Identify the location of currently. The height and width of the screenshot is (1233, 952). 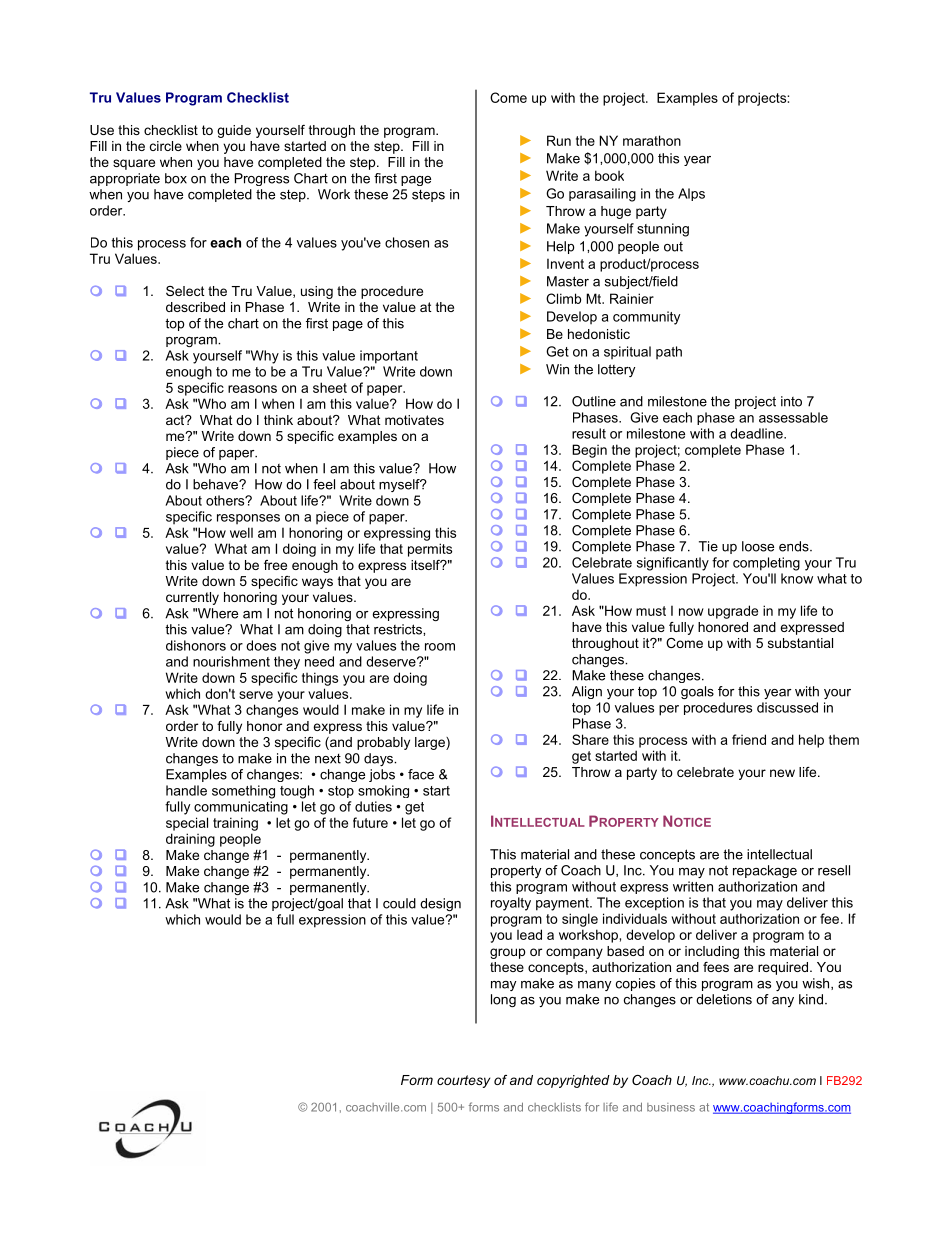
(192, 598).
